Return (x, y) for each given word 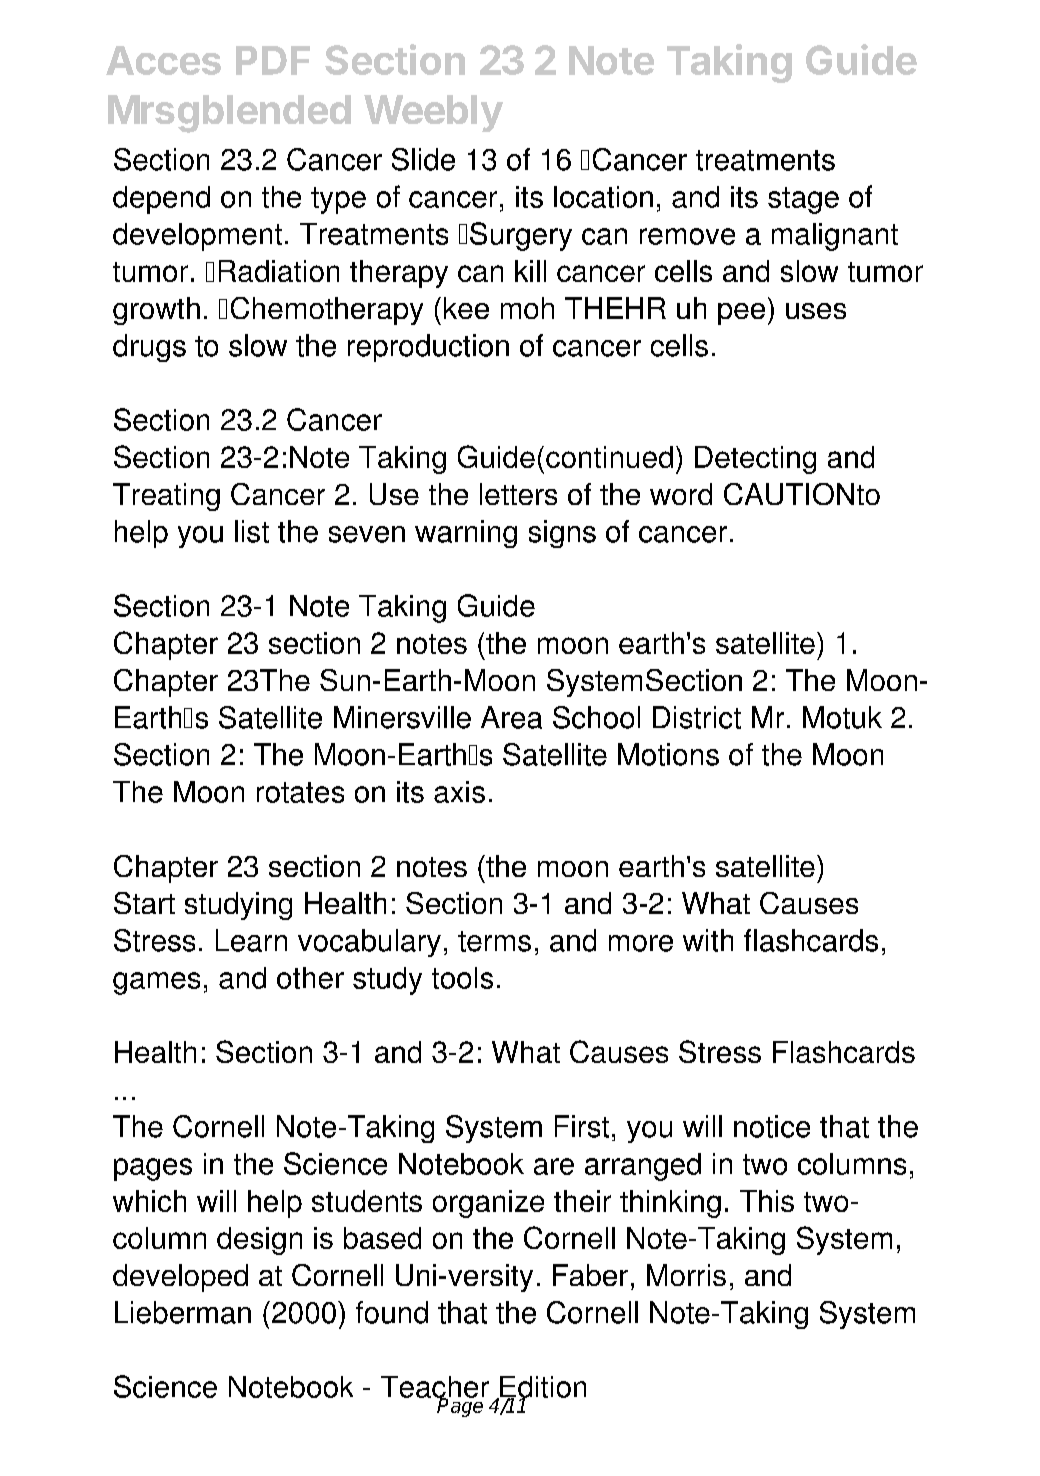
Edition (542, 1388)
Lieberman (183, 1312)
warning (466, 534)
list (252, 531)
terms (494, 941)
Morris (686, 1275)
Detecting (755, 460)
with (708, 940)
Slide (423, 159)
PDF (273, 60)
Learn (251, 940)
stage (803, 200)
